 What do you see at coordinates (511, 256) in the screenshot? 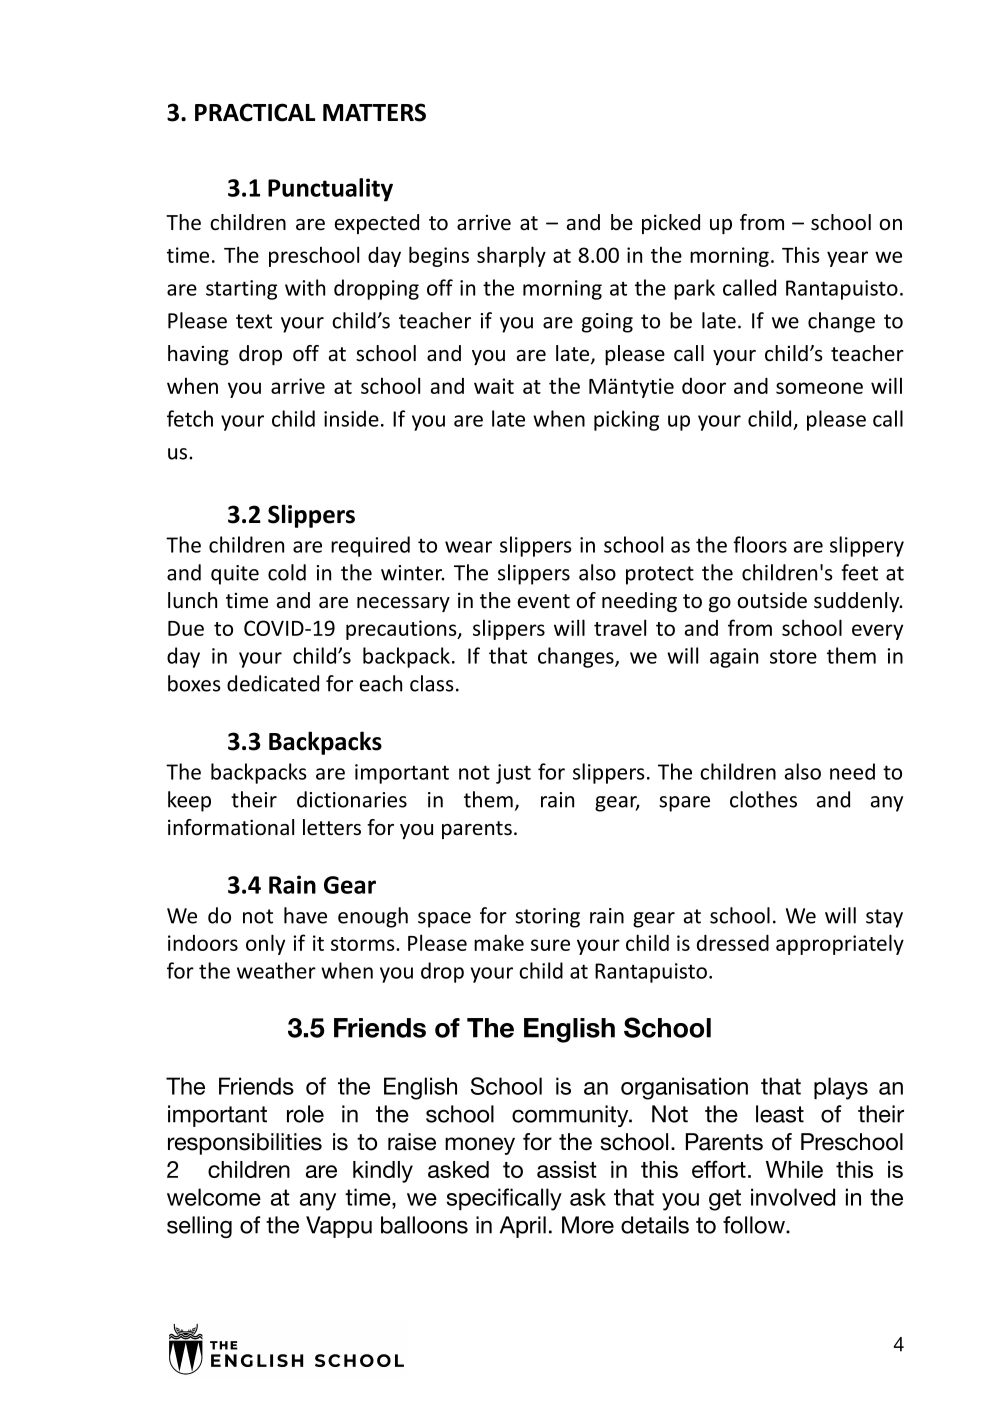
I see `sharply` at bounding box center [511, 256].
